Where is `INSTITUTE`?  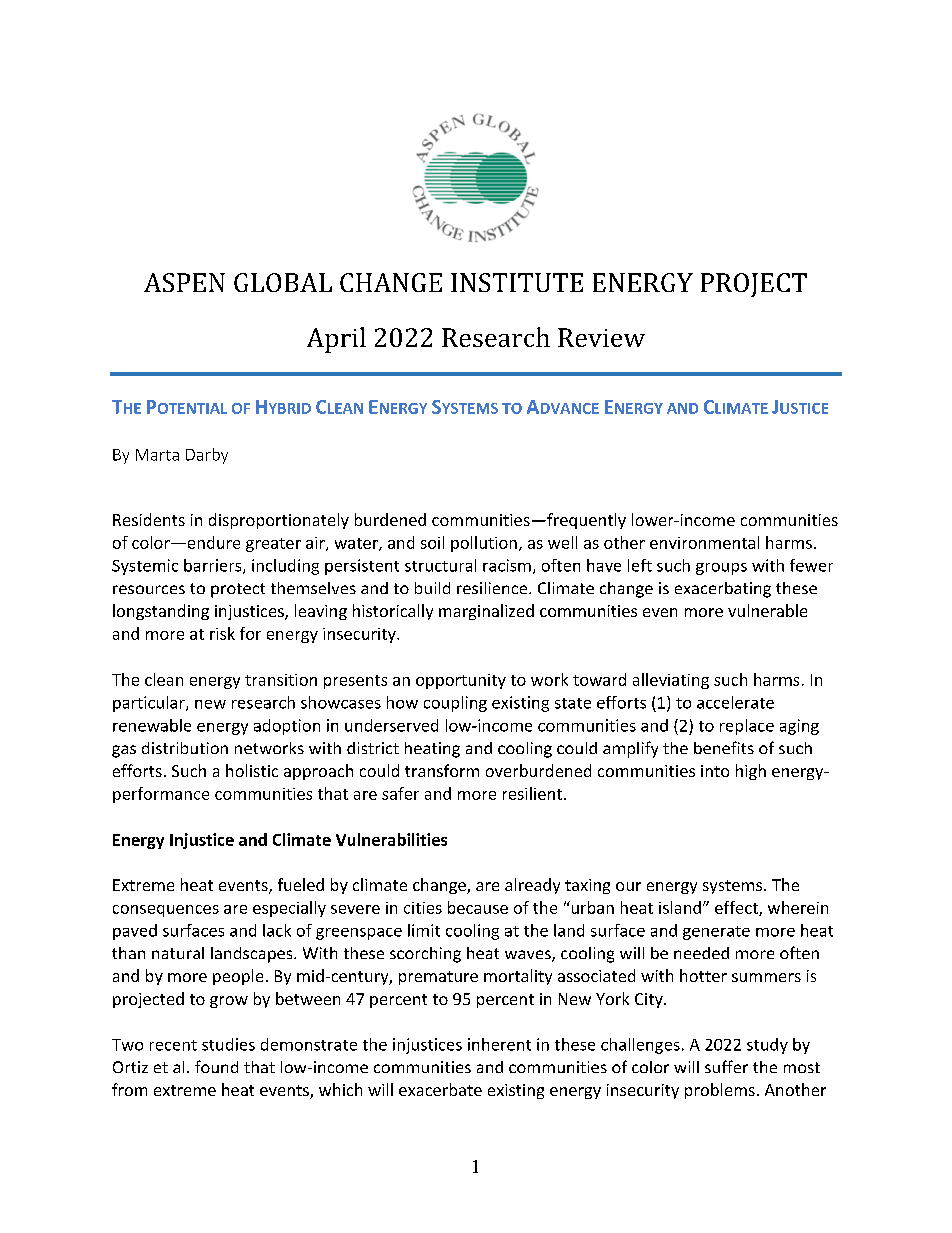
INSTITUTE is located at coordinates (517, 282).
